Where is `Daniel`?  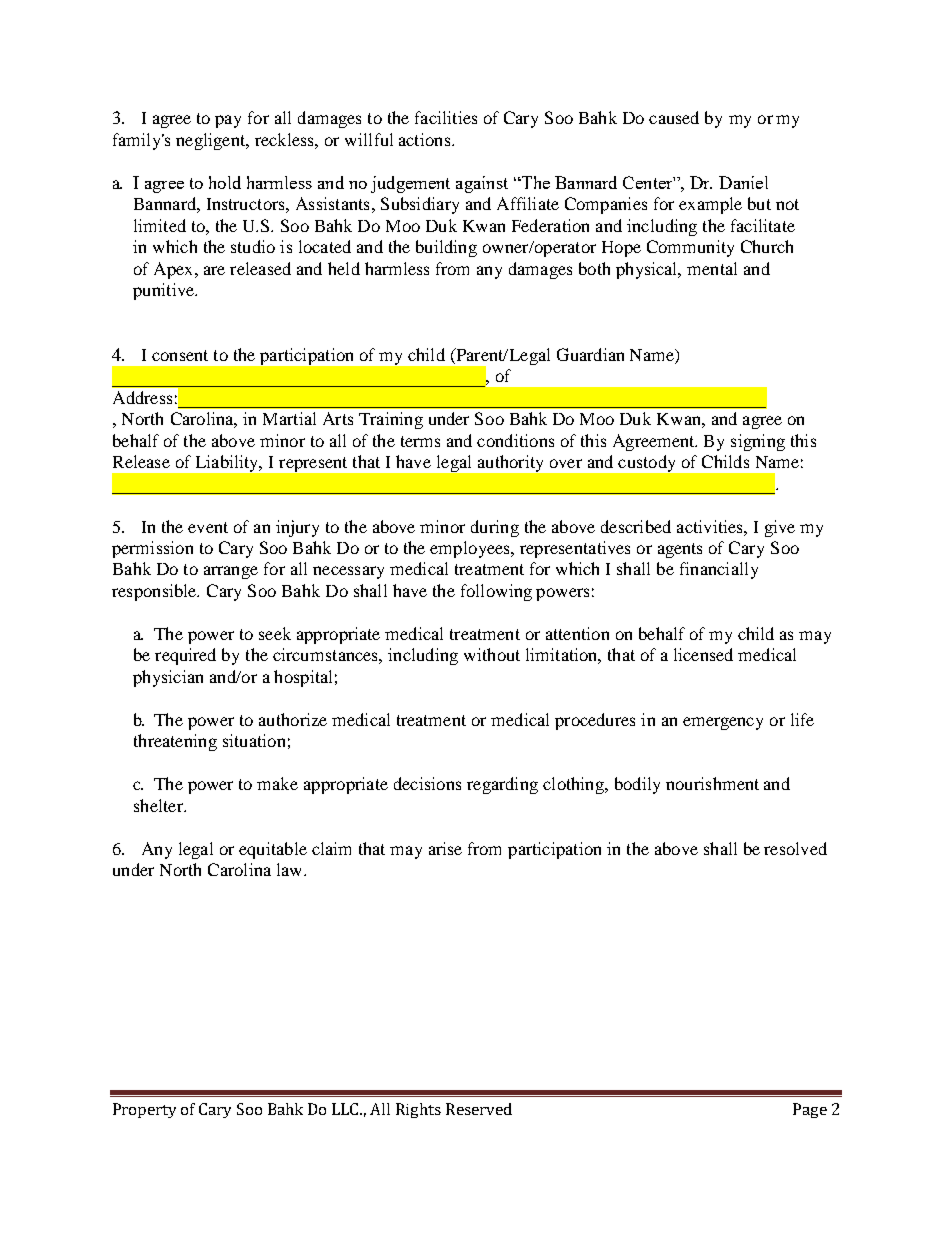
Daniel is located at coordinates (743, 182).
